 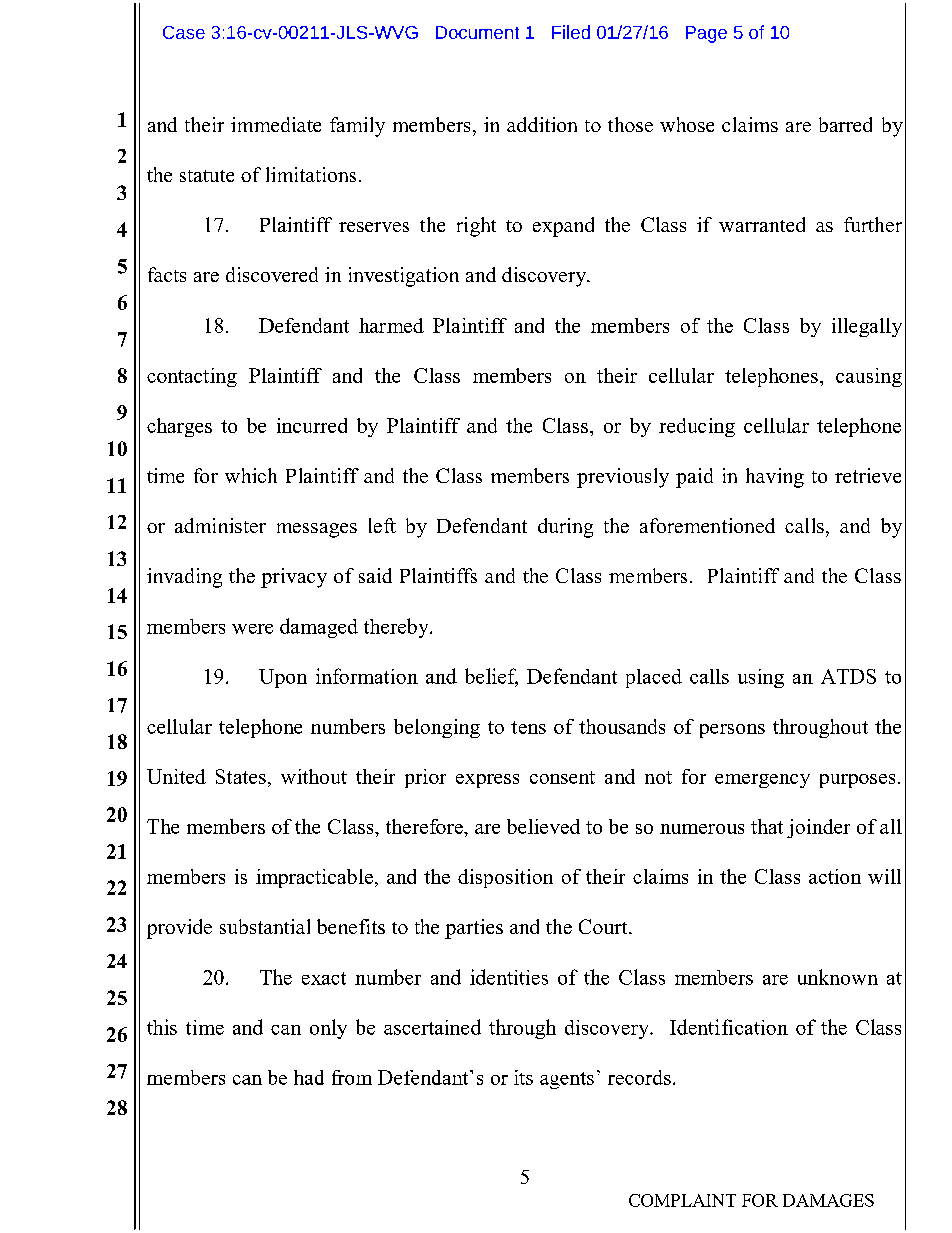 What do you see at coordinates (283, 678) in the screenshot?
I see `Upon` at bounding box center [283, 678].
